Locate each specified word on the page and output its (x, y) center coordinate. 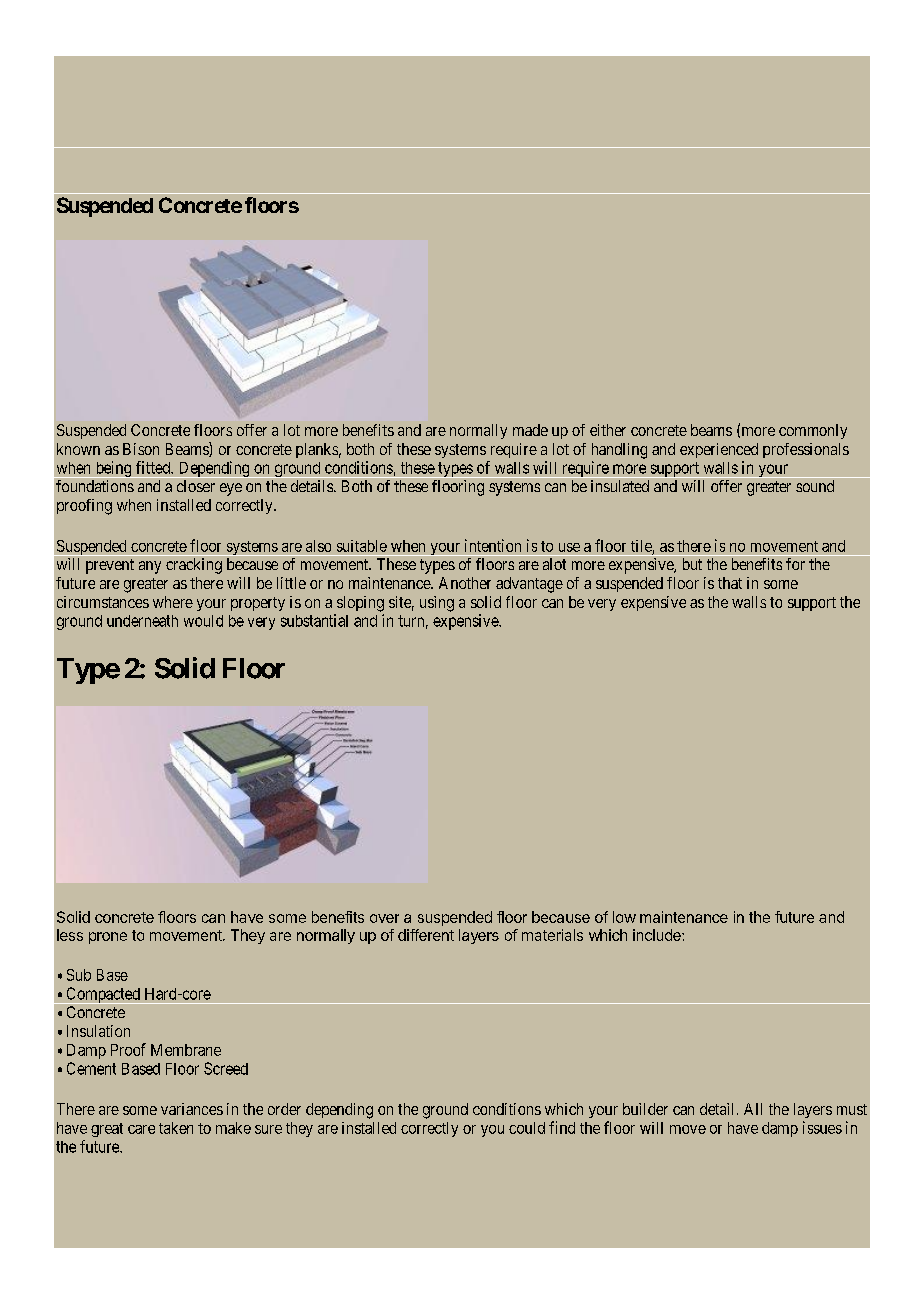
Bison (141, 449)
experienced (719, 450)
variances (192, 1109)
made (530, 430)
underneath (142, 621)
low (624, 917)
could (527, 1128)
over (384, 918)
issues (822, 1127)
